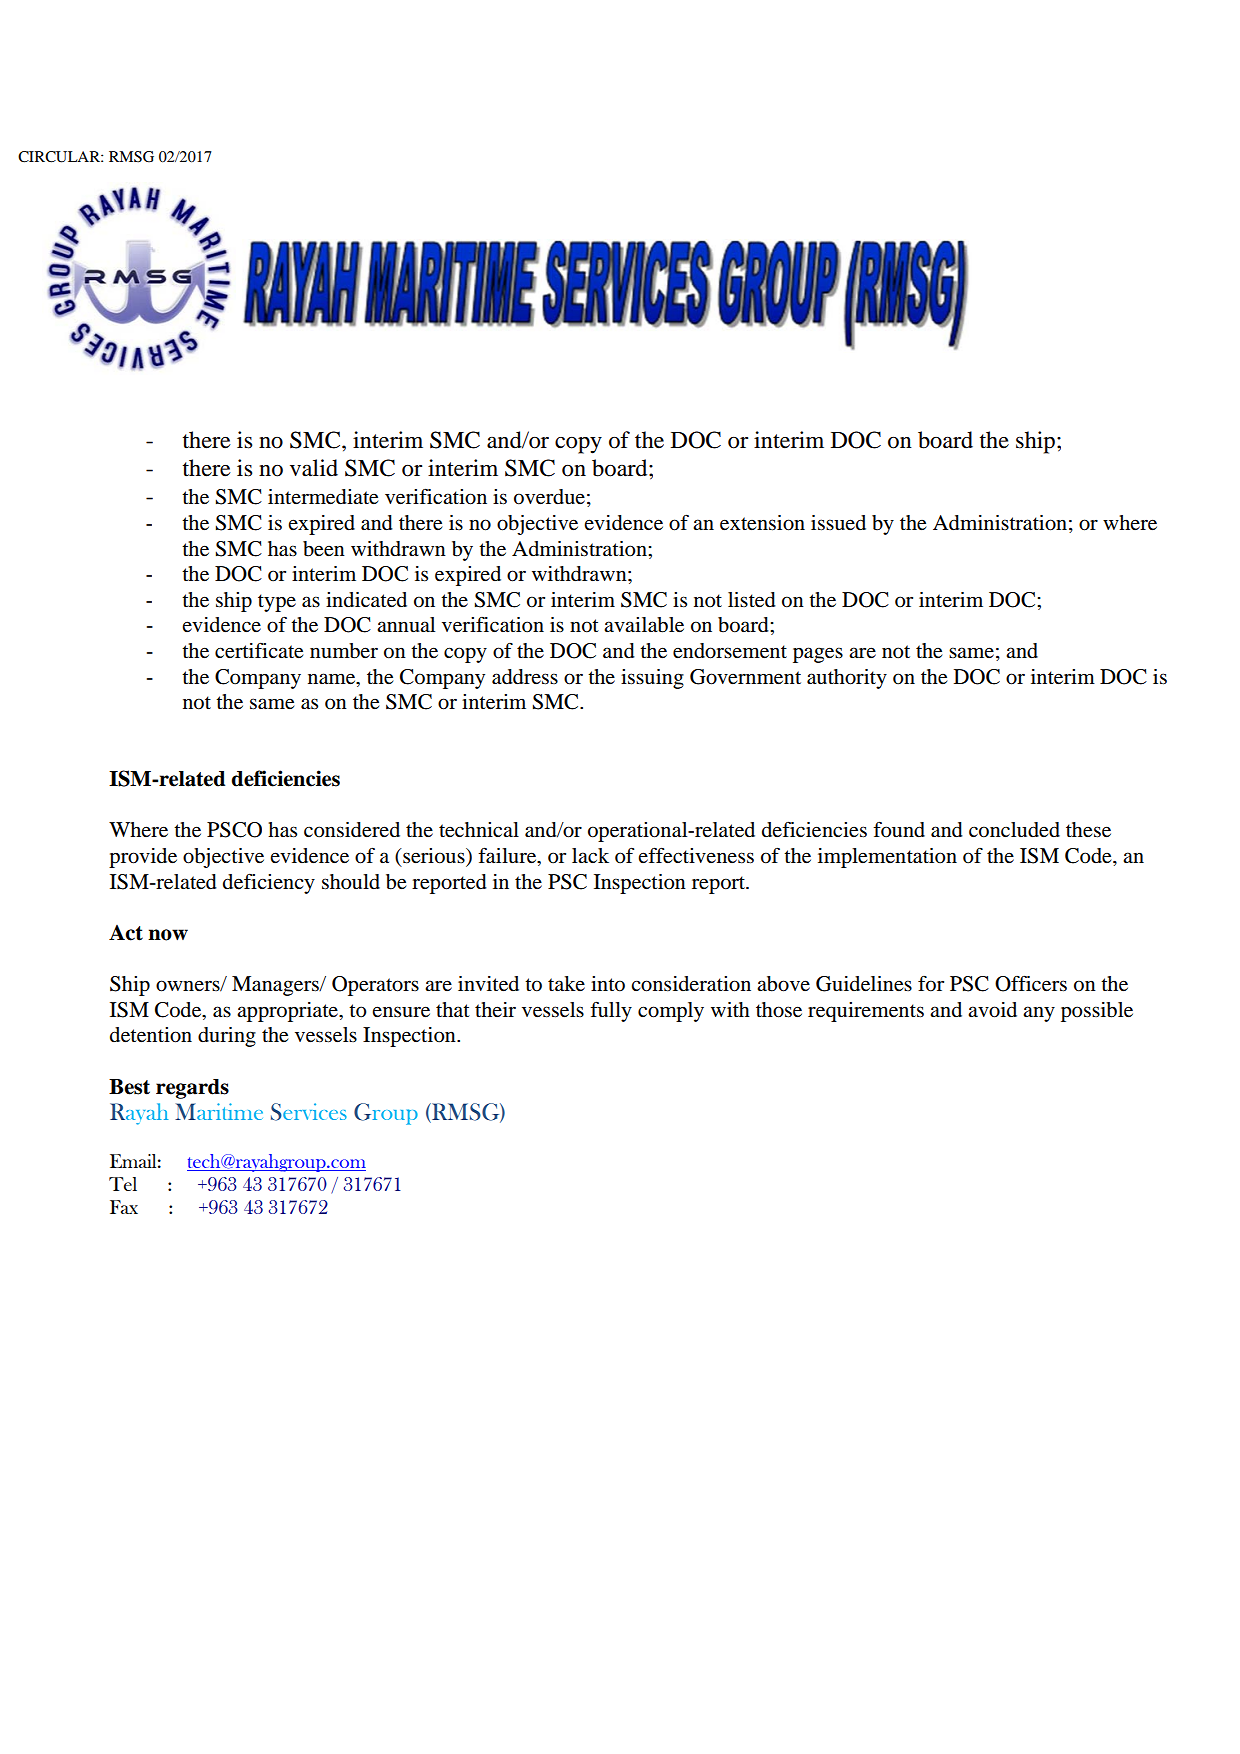  What do you see at coordinates (288, 1012) in the screenshot?
I see `appropriate` at bounding box center [288, 1012].
